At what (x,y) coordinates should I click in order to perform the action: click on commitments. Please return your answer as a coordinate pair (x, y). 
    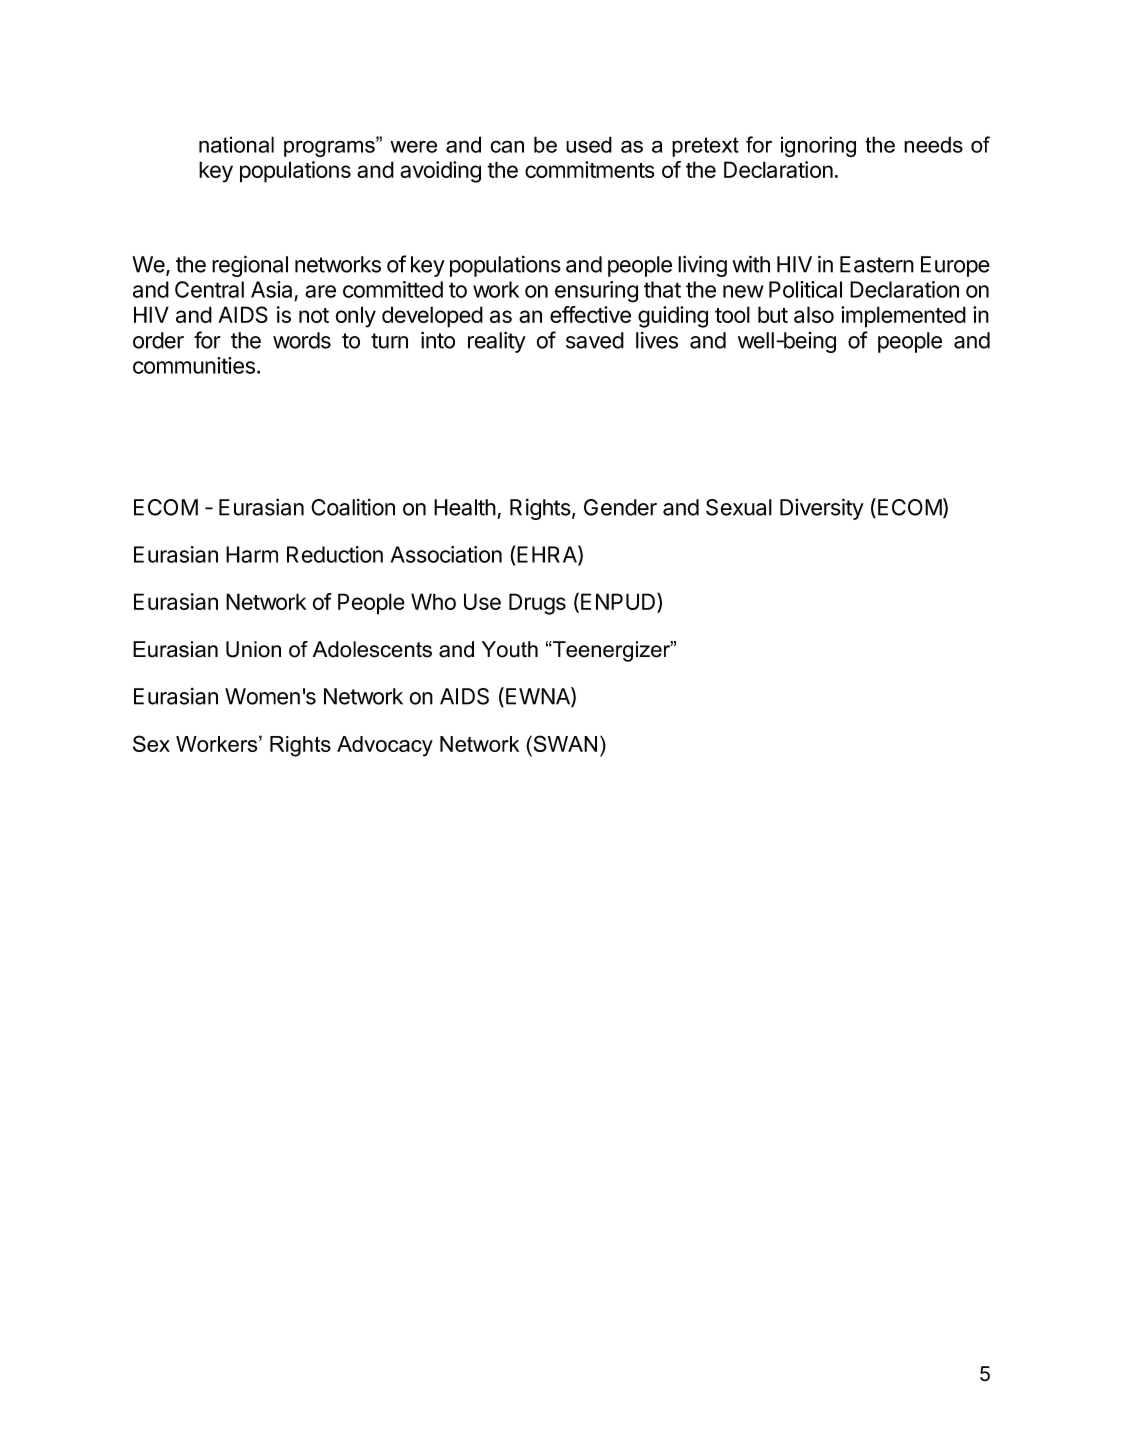
    Looking at the image, I should click on (590, 169).
